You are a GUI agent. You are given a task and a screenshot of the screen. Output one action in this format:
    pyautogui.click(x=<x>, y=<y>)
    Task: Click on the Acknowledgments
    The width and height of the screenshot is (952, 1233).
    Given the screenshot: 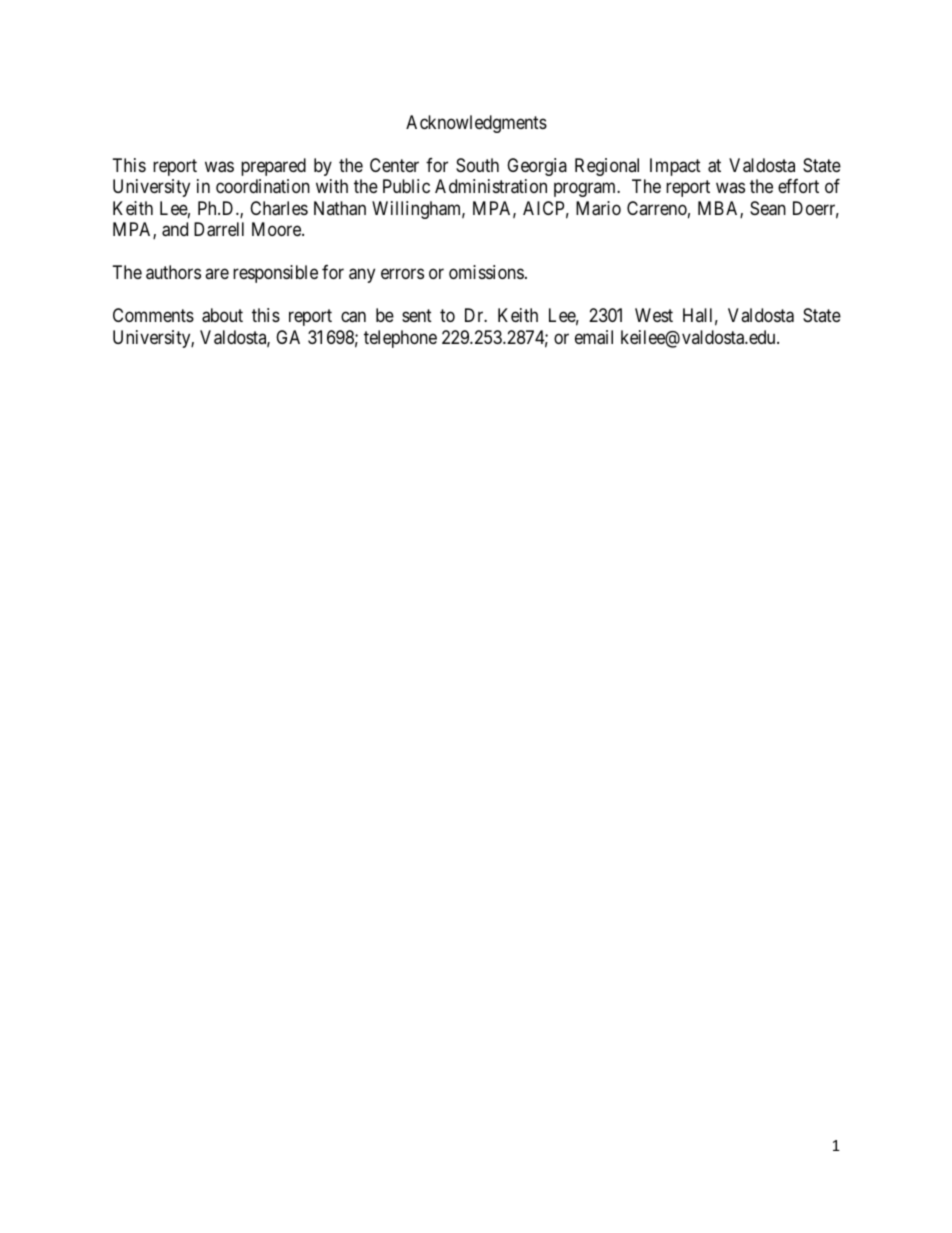 What is the action you would take?
    pyautogui.click(x=476, y=124)
